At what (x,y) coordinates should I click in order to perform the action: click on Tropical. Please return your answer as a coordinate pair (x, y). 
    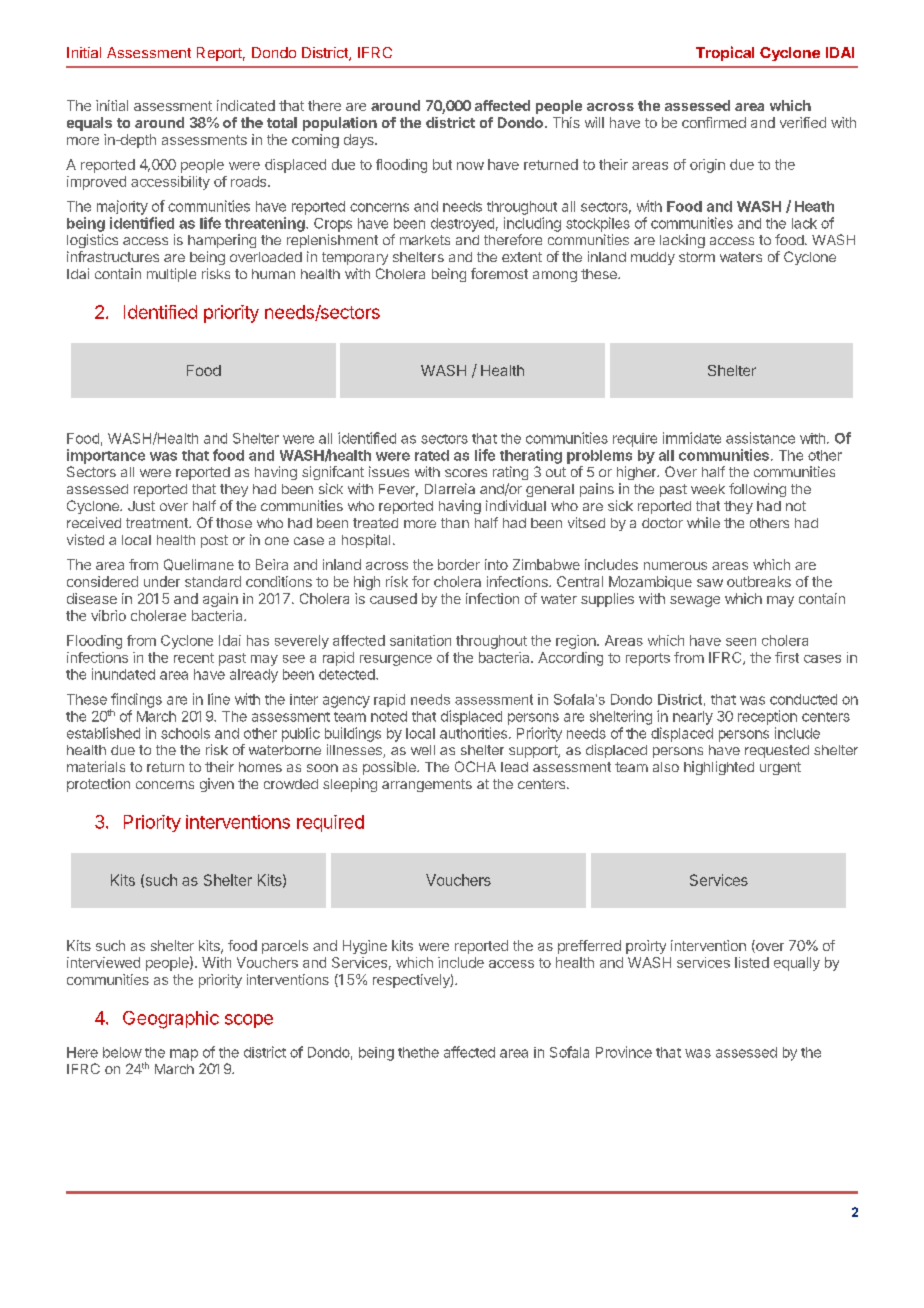
    Looking at the image, I should click on (725, 53).
